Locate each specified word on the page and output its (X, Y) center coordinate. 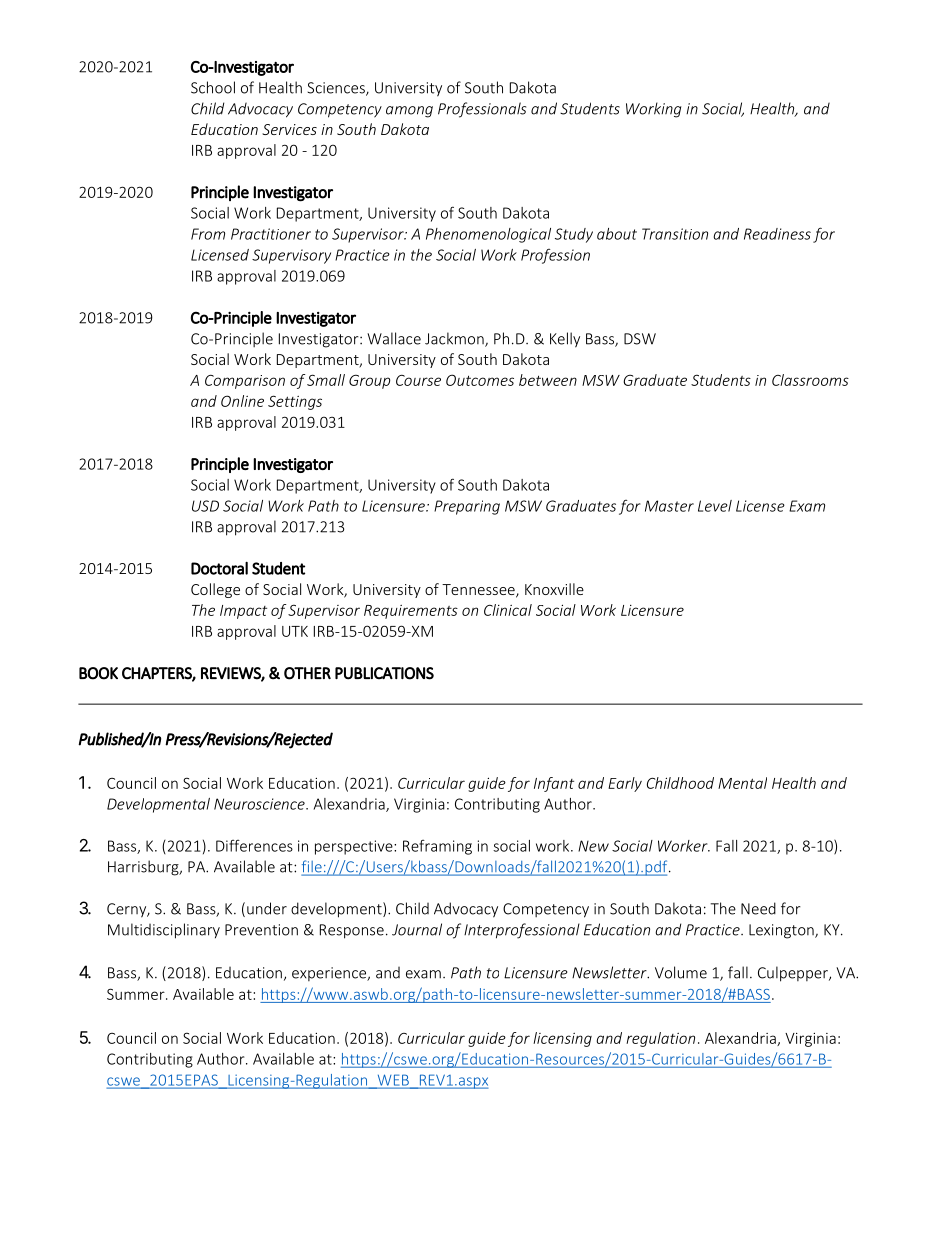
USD (205, 506)
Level (715, 506)
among (409, 112)
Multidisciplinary (164, 931)
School (213, 87)
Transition (675, 234)
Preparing (467, 507)
